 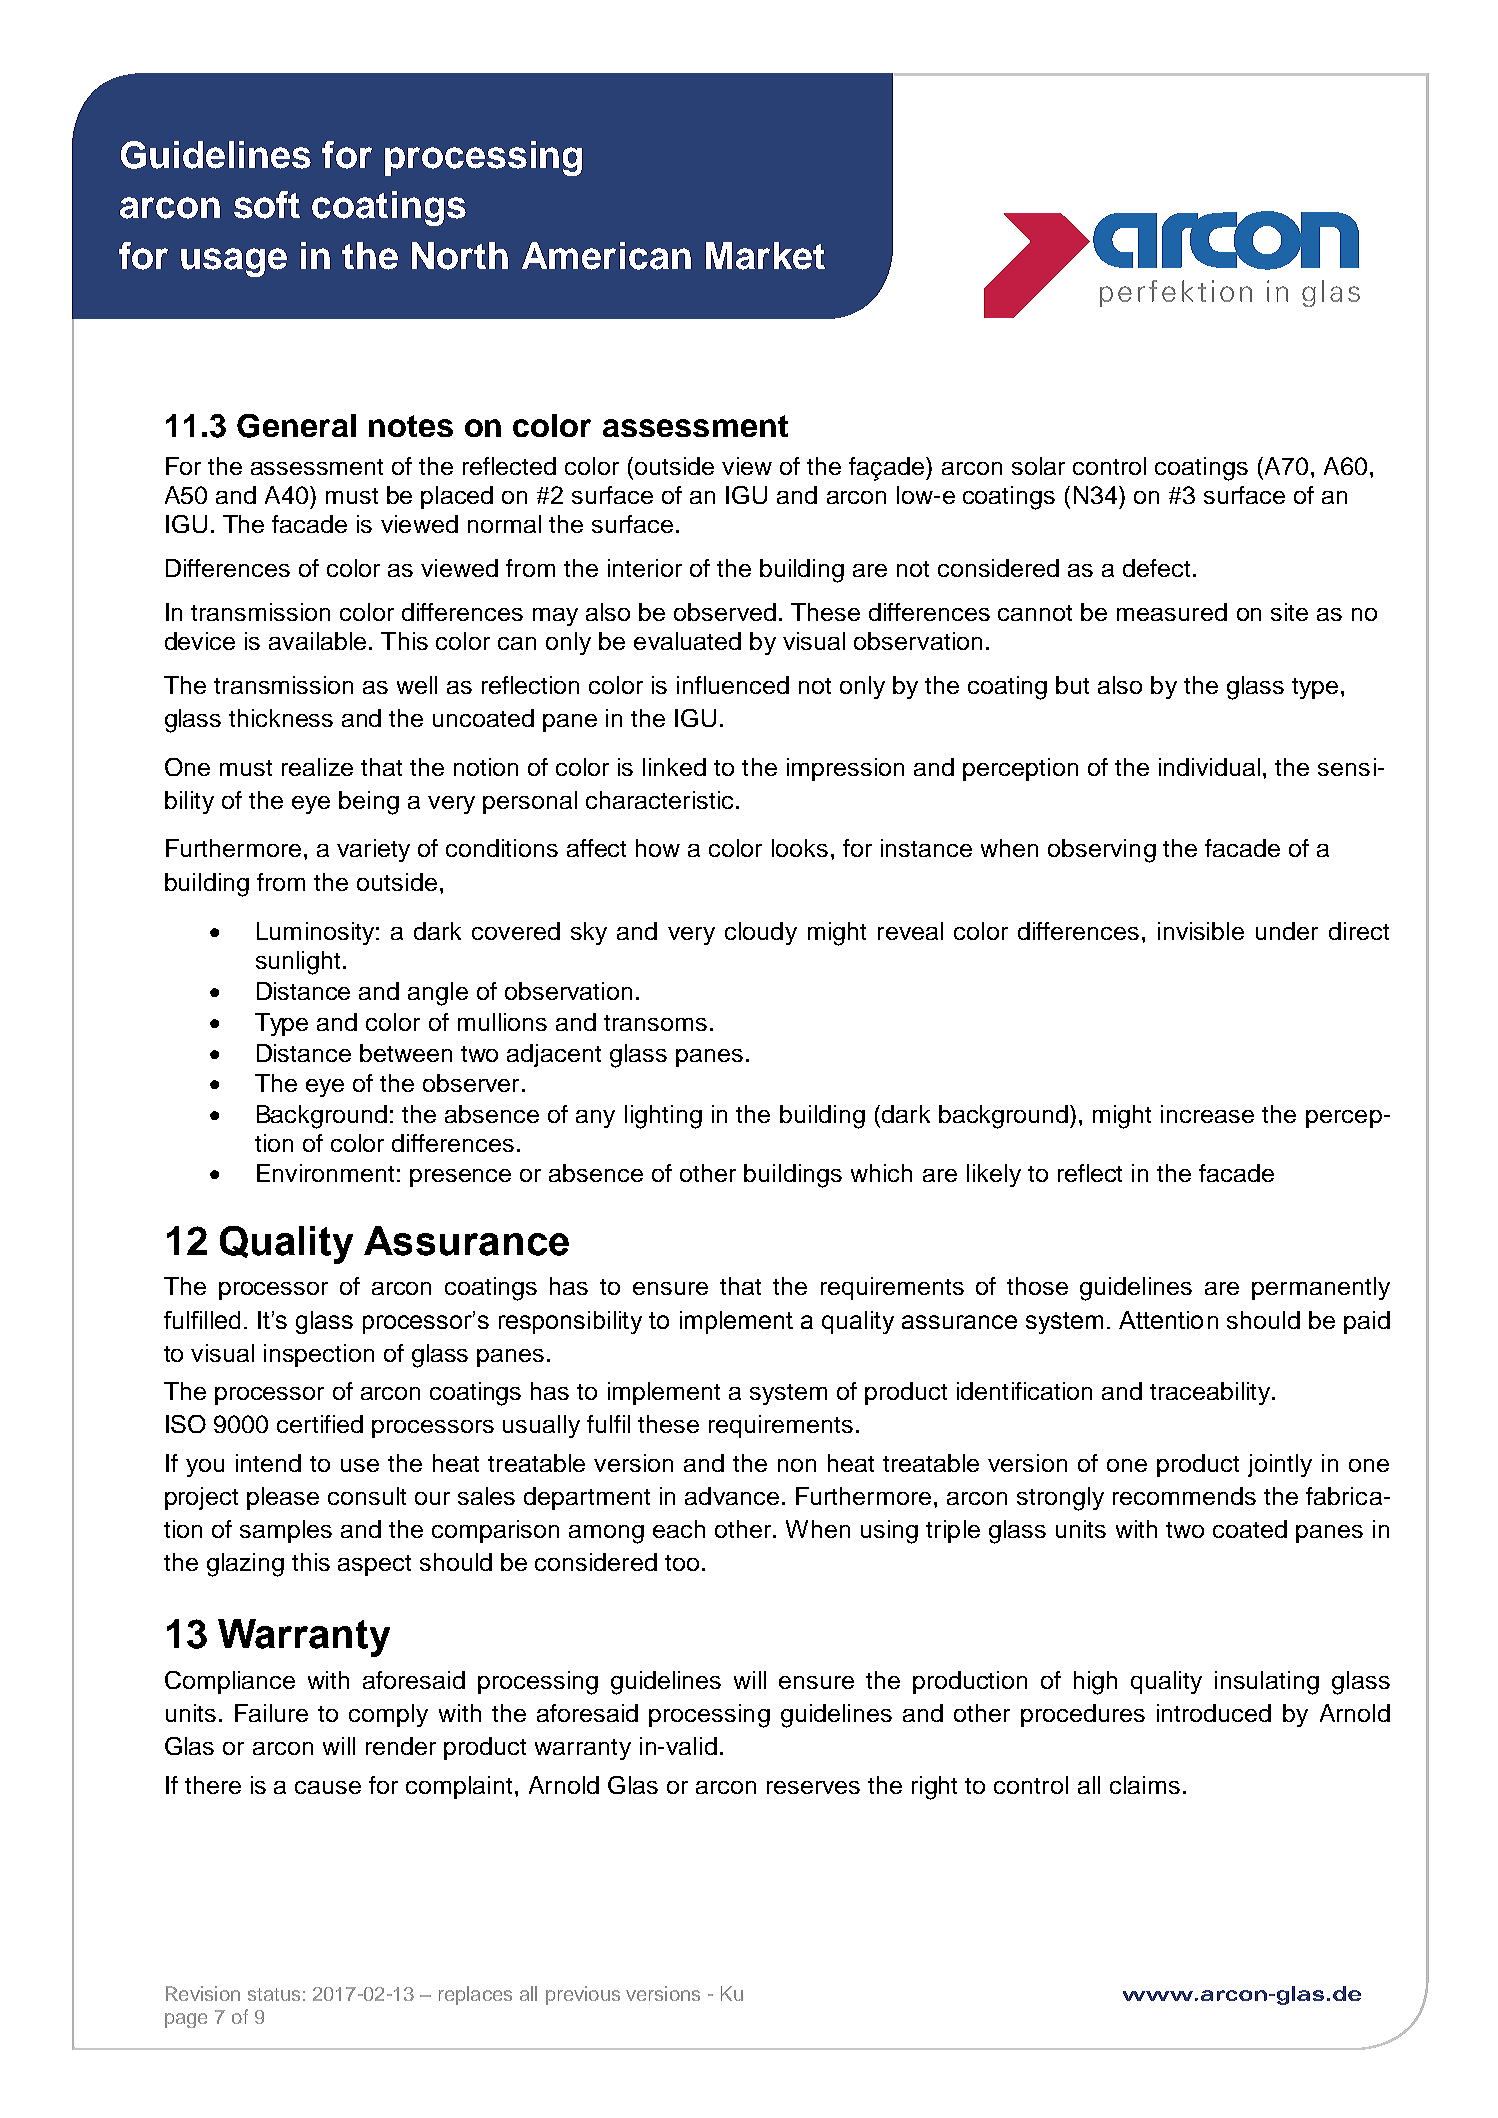 I want to click on status, so click(x=274, y=1994).
